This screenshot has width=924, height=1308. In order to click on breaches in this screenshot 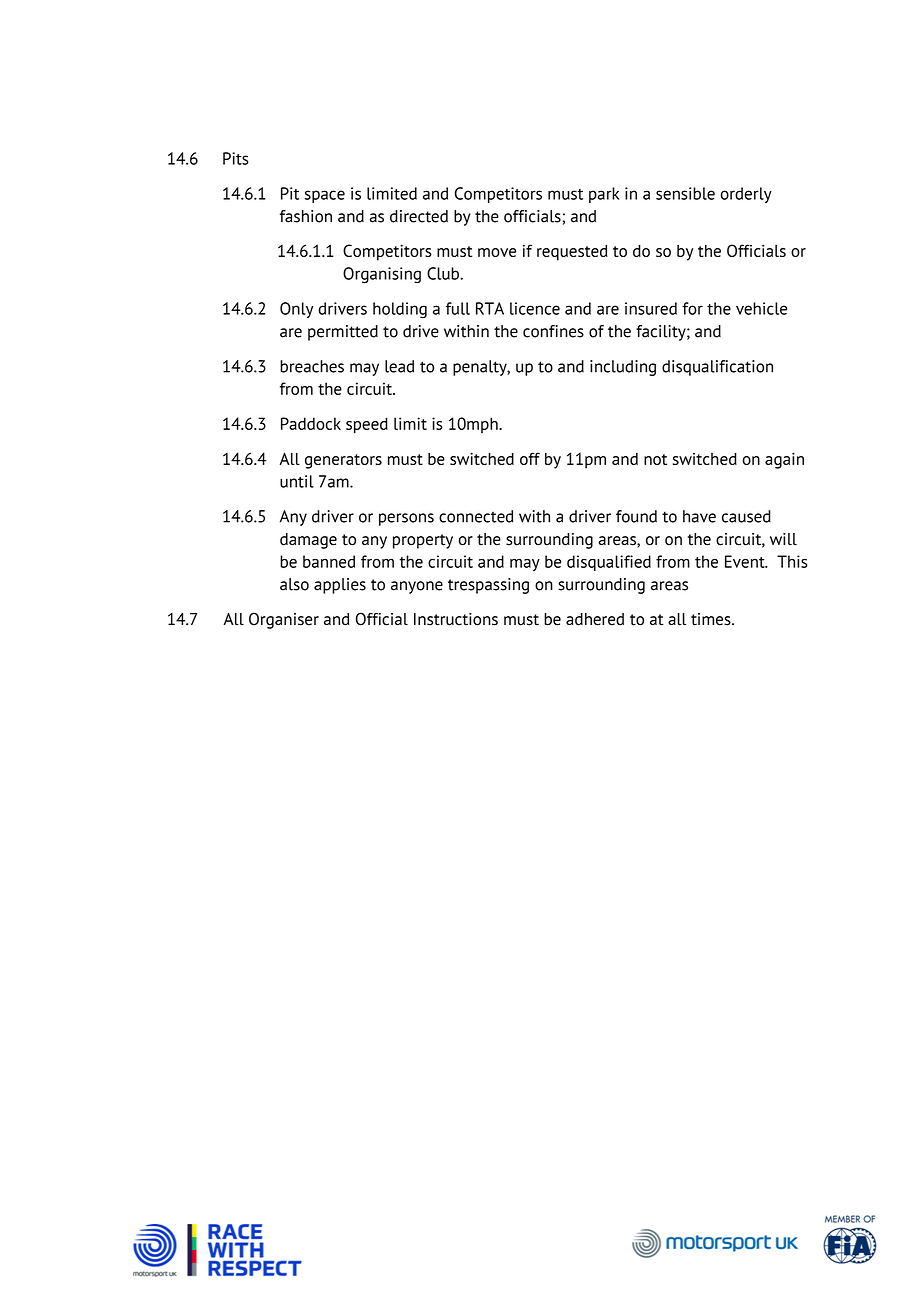, I will do `click(312, 366)`.
